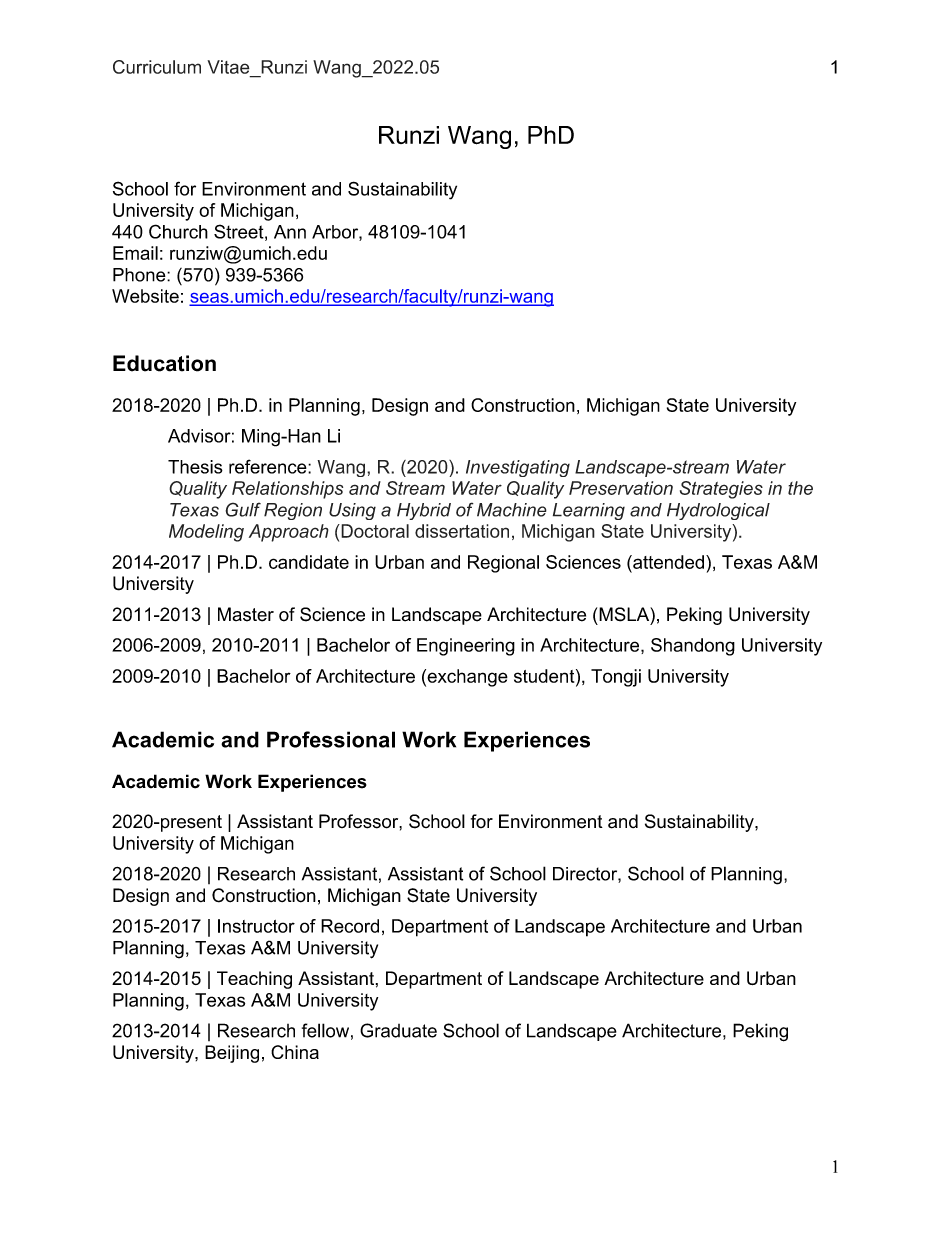 This screenshot has height=1233, width=952. Describe the element at coordinates (164, 363) in the screenshot. I see `Education` at that location.
